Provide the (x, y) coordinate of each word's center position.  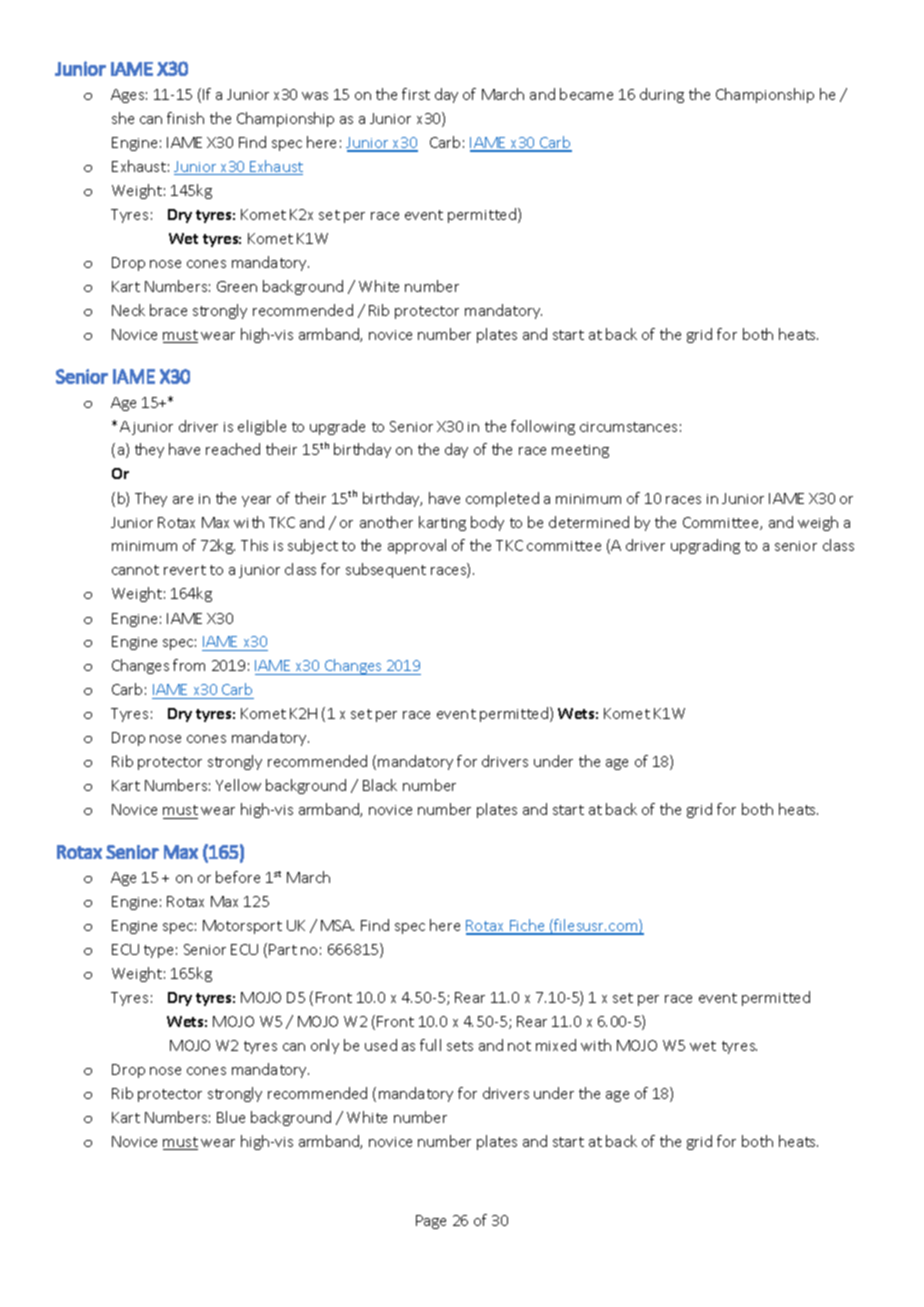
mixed (556, 1045)
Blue (231, 1117)
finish (185, 118)
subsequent (386, 570)
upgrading (705, 546)
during (662, 95)
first (416, 94)
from (189, 665)
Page (431, 1222)
